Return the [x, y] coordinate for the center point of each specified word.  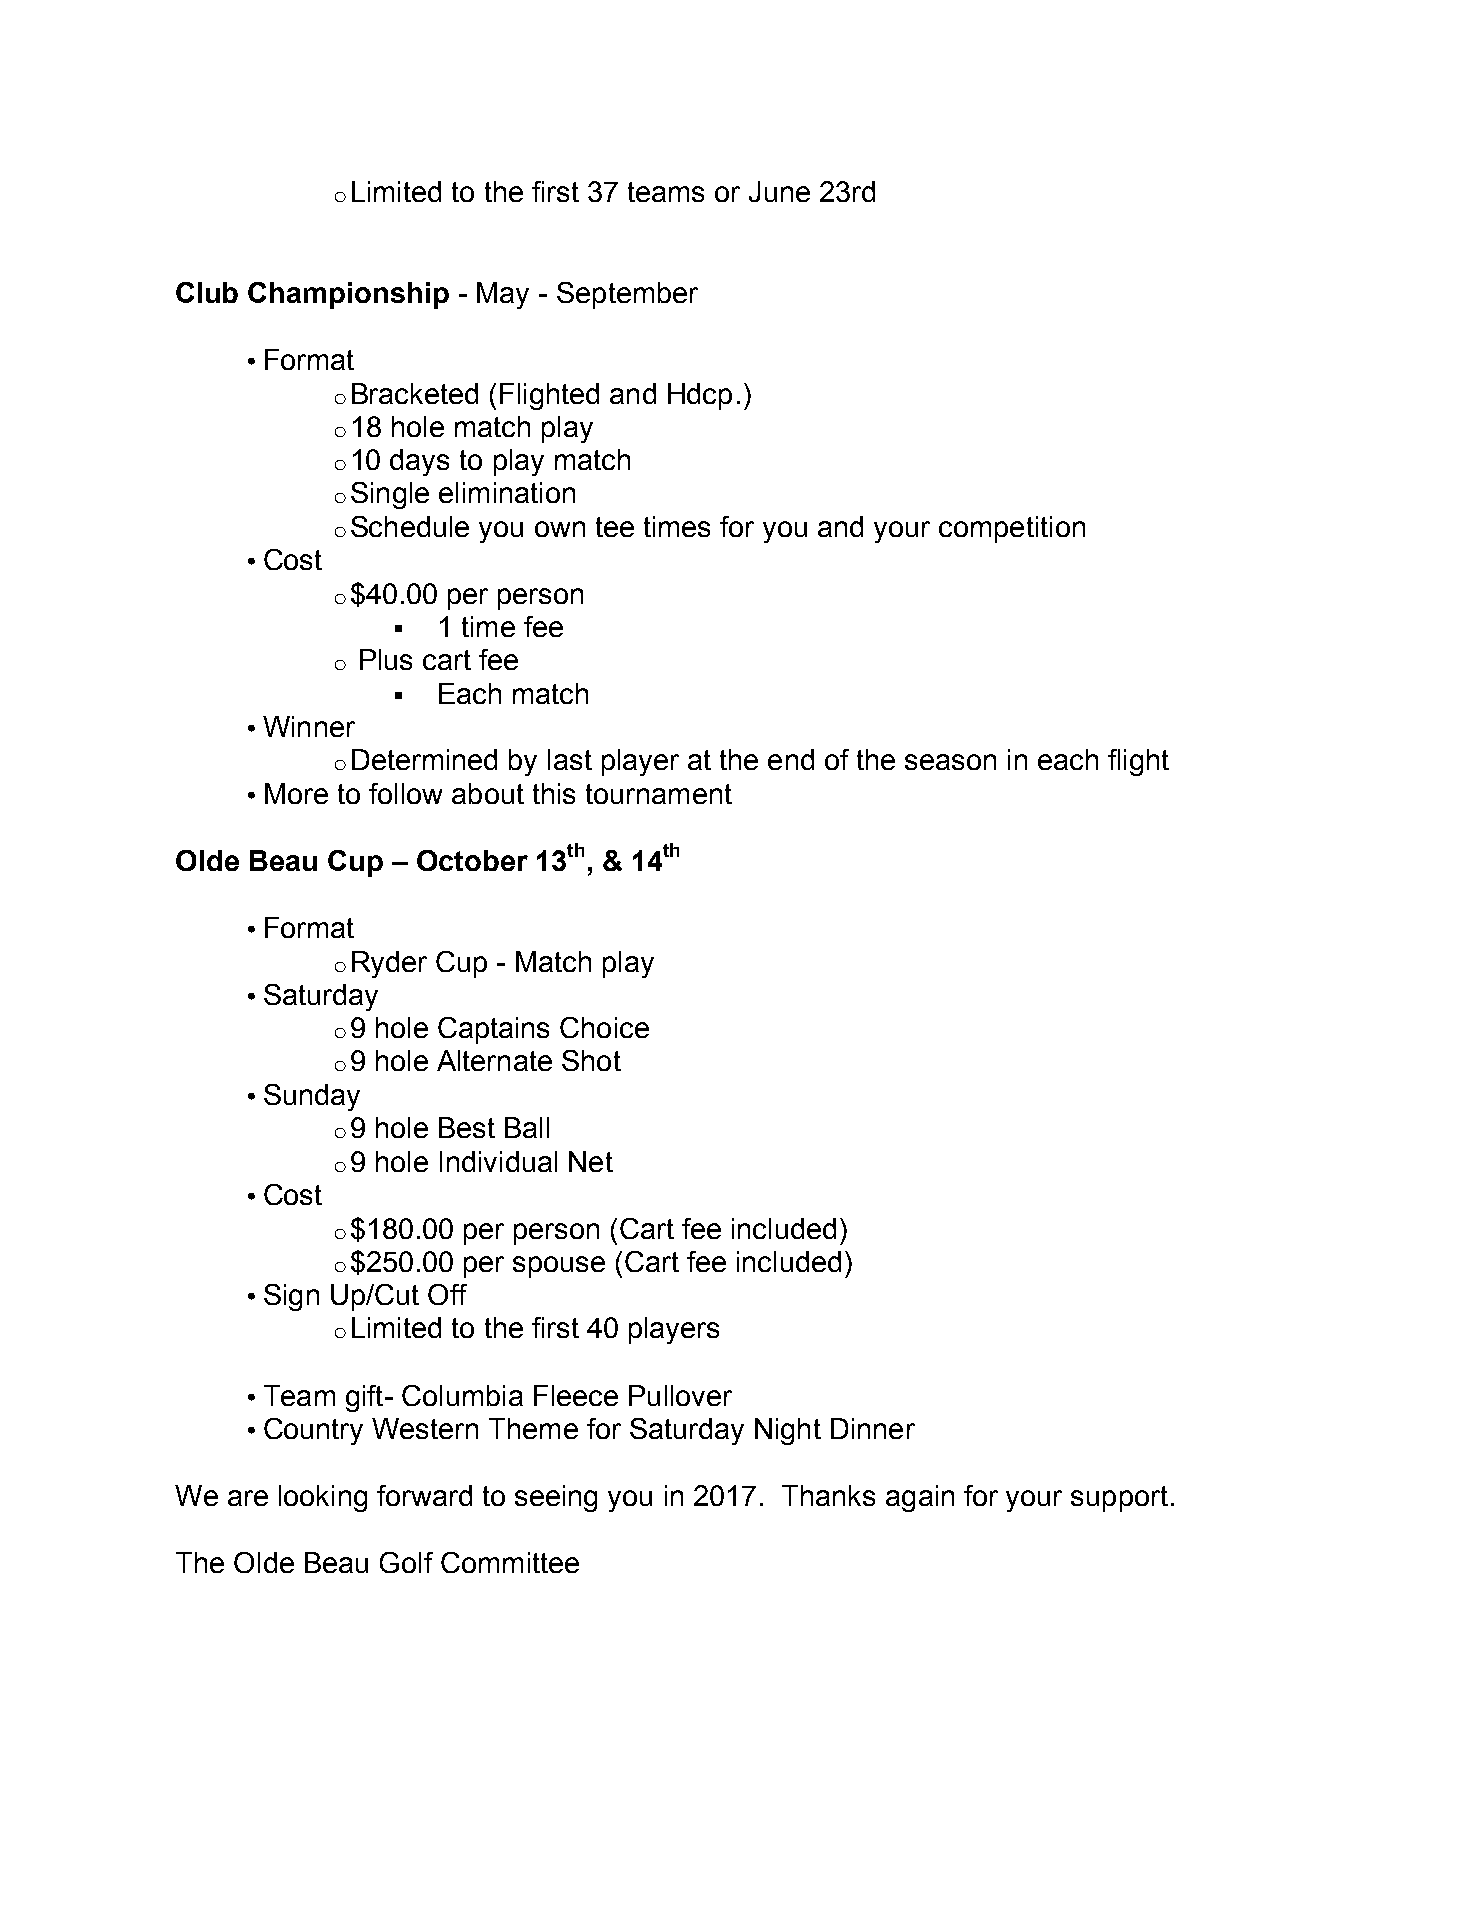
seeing [556, 1498]
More [296, 793]
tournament [659, 794]
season [950, 762]
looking [323, 1498]
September [627, 295]
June [779, 191]
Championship [348, 295]
